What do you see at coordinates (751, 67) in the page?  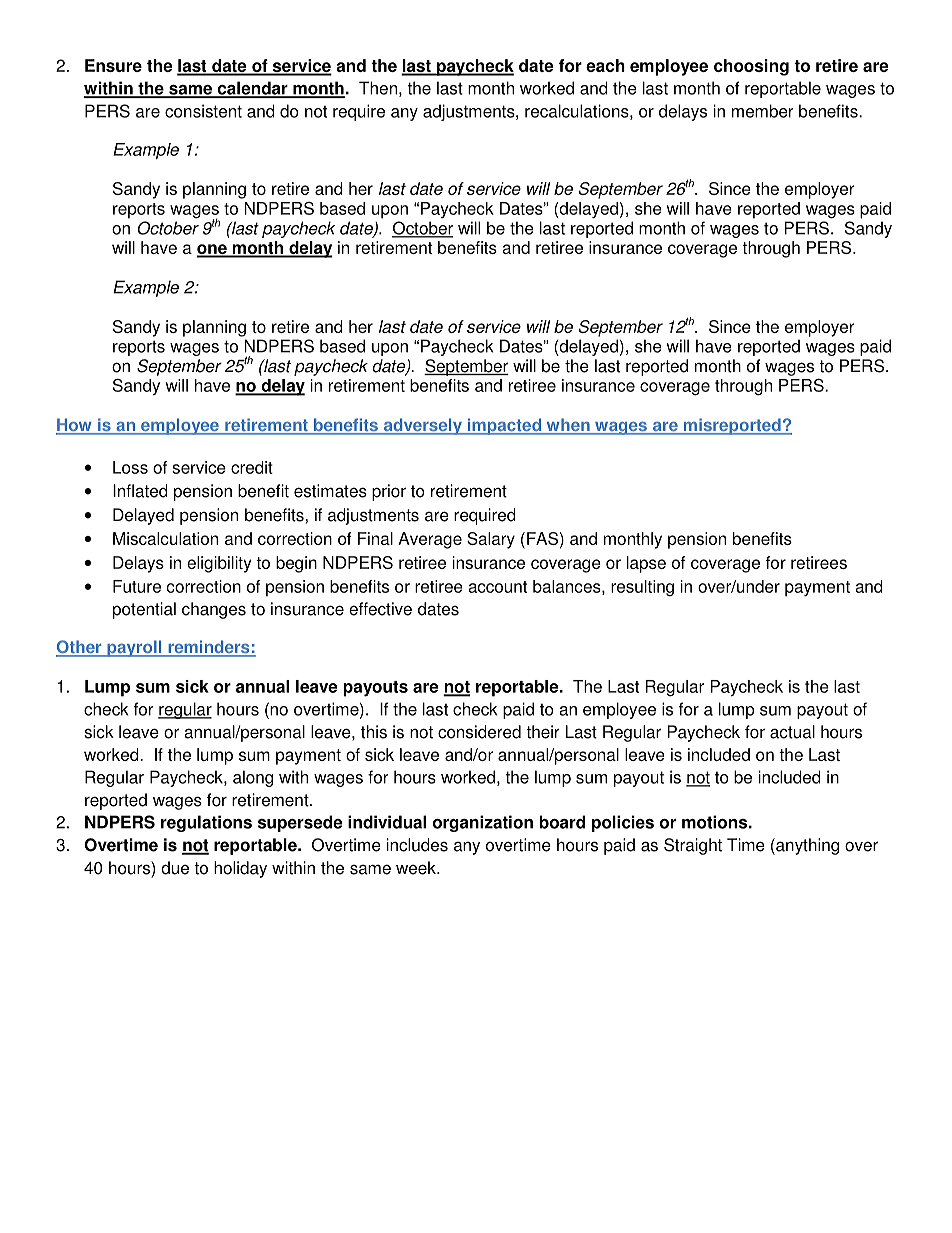 I see `choosing` at bounding box center [751, 67].
